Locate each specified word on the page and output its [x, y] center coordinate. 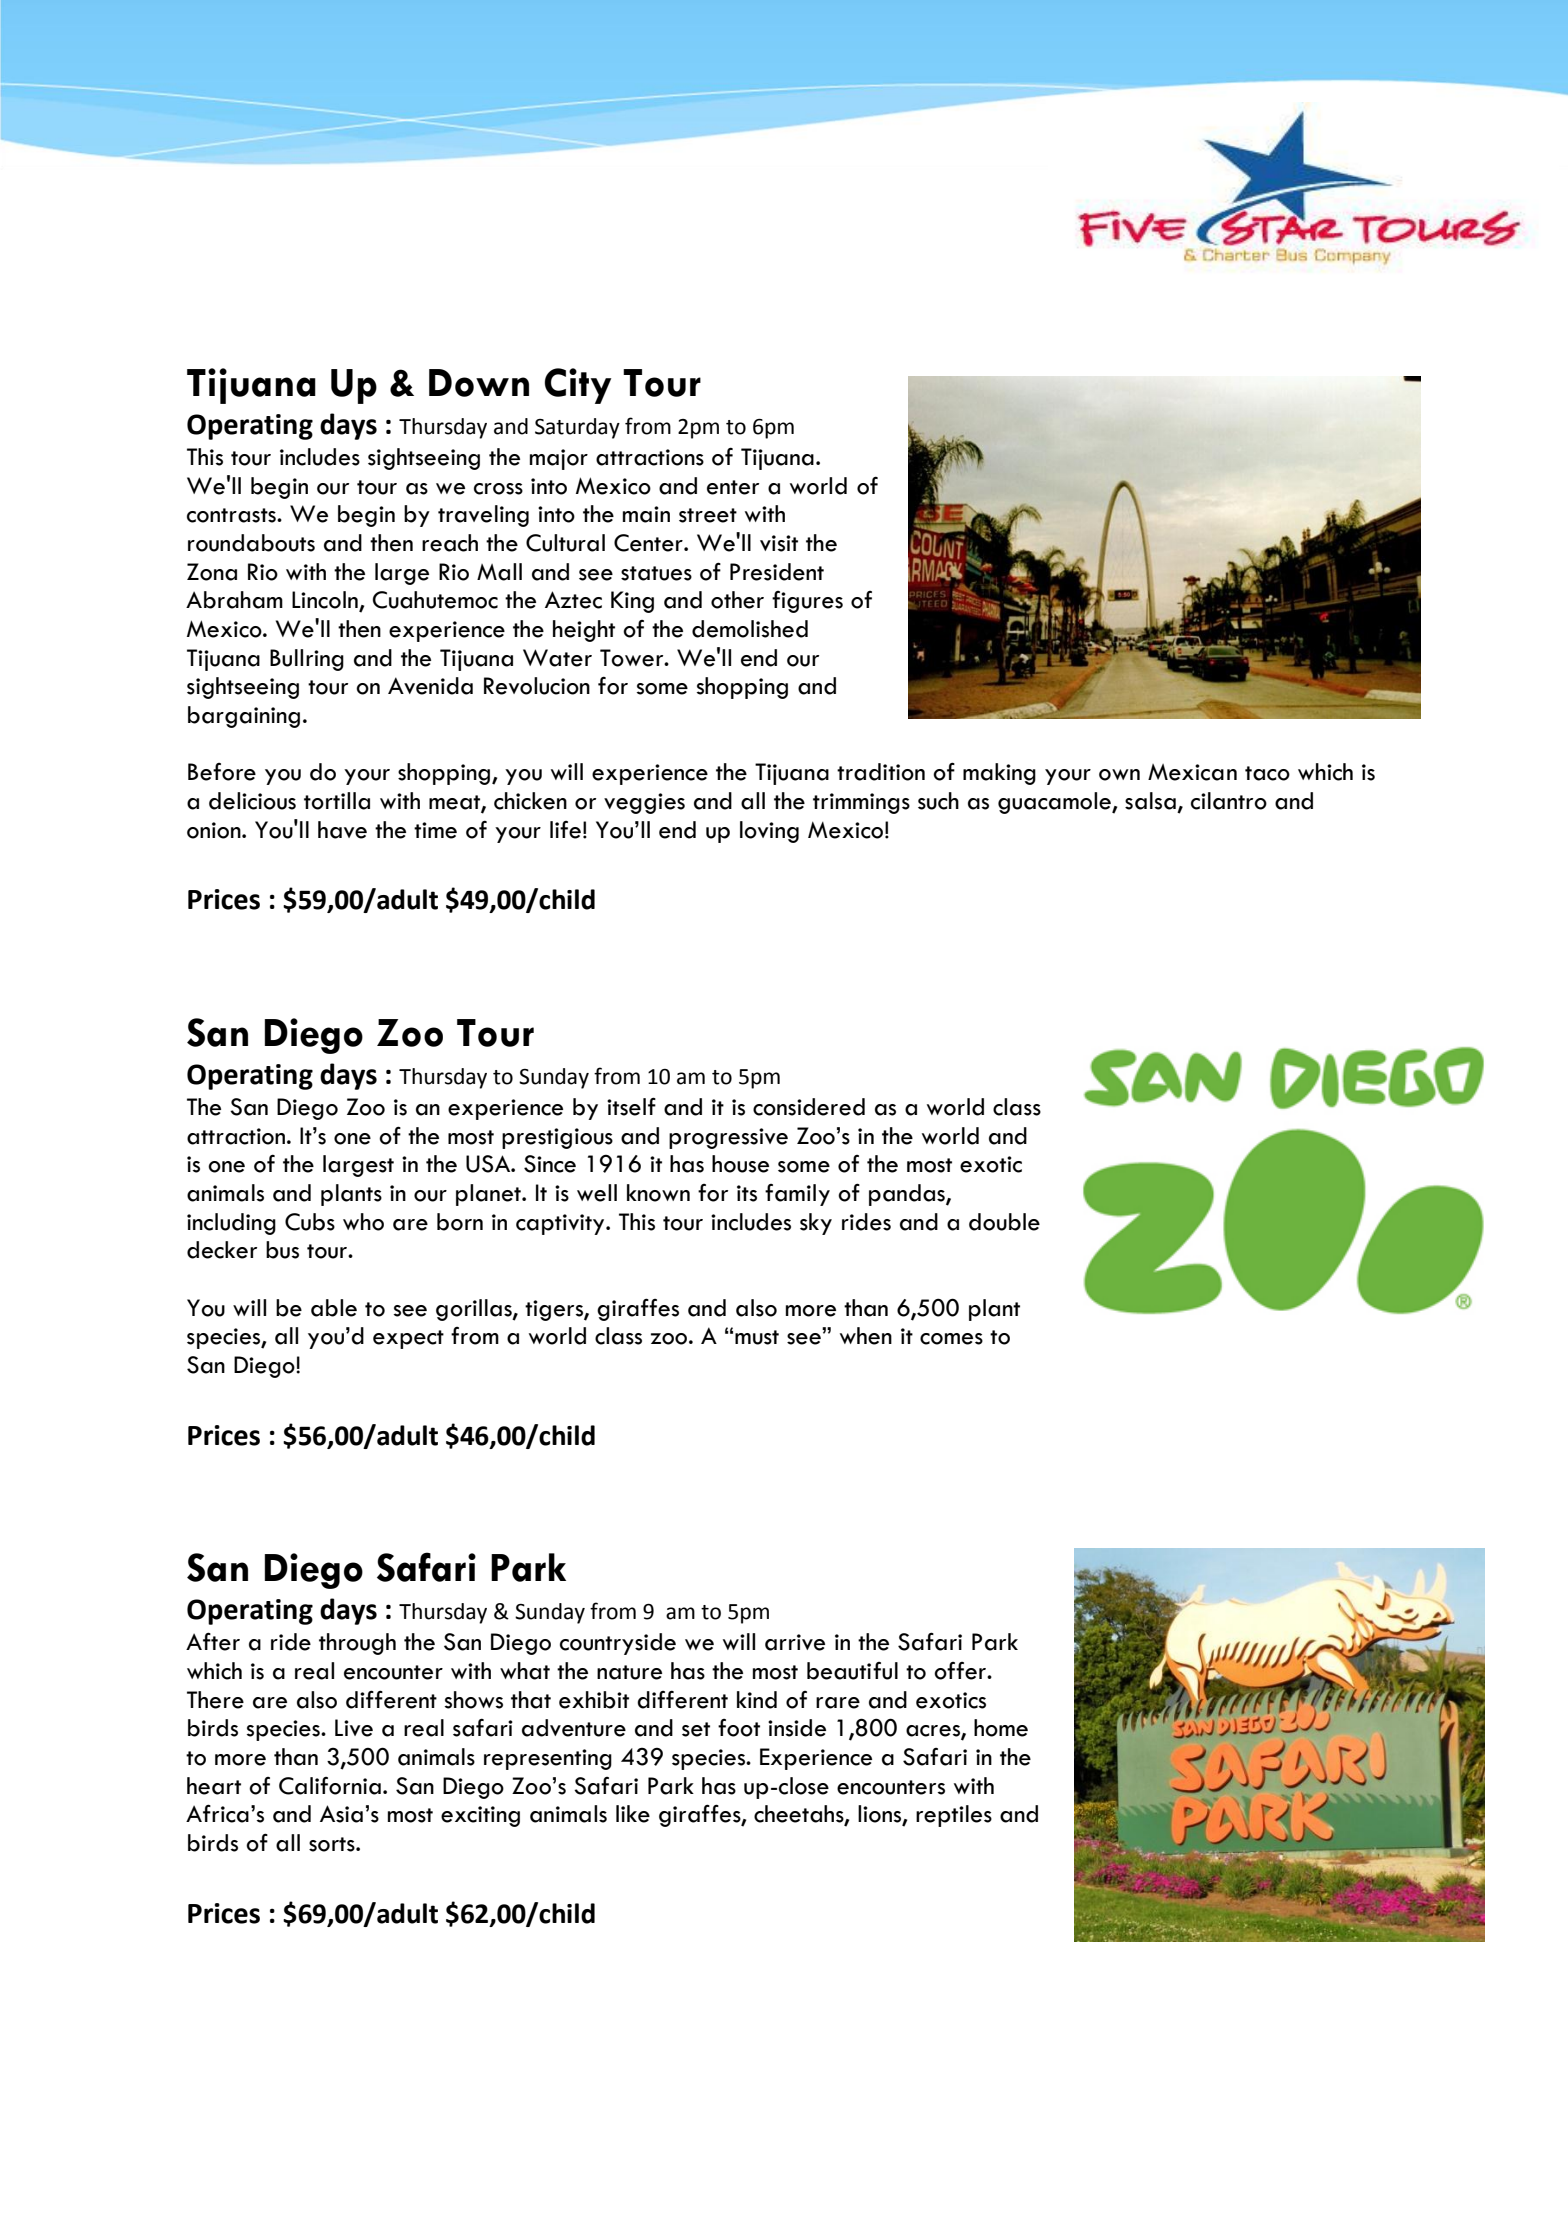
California [330, 1786]
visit [779, 543]
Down [479, 383]
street [708, 515]
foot [739, 1728]
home [1001, 1728]
